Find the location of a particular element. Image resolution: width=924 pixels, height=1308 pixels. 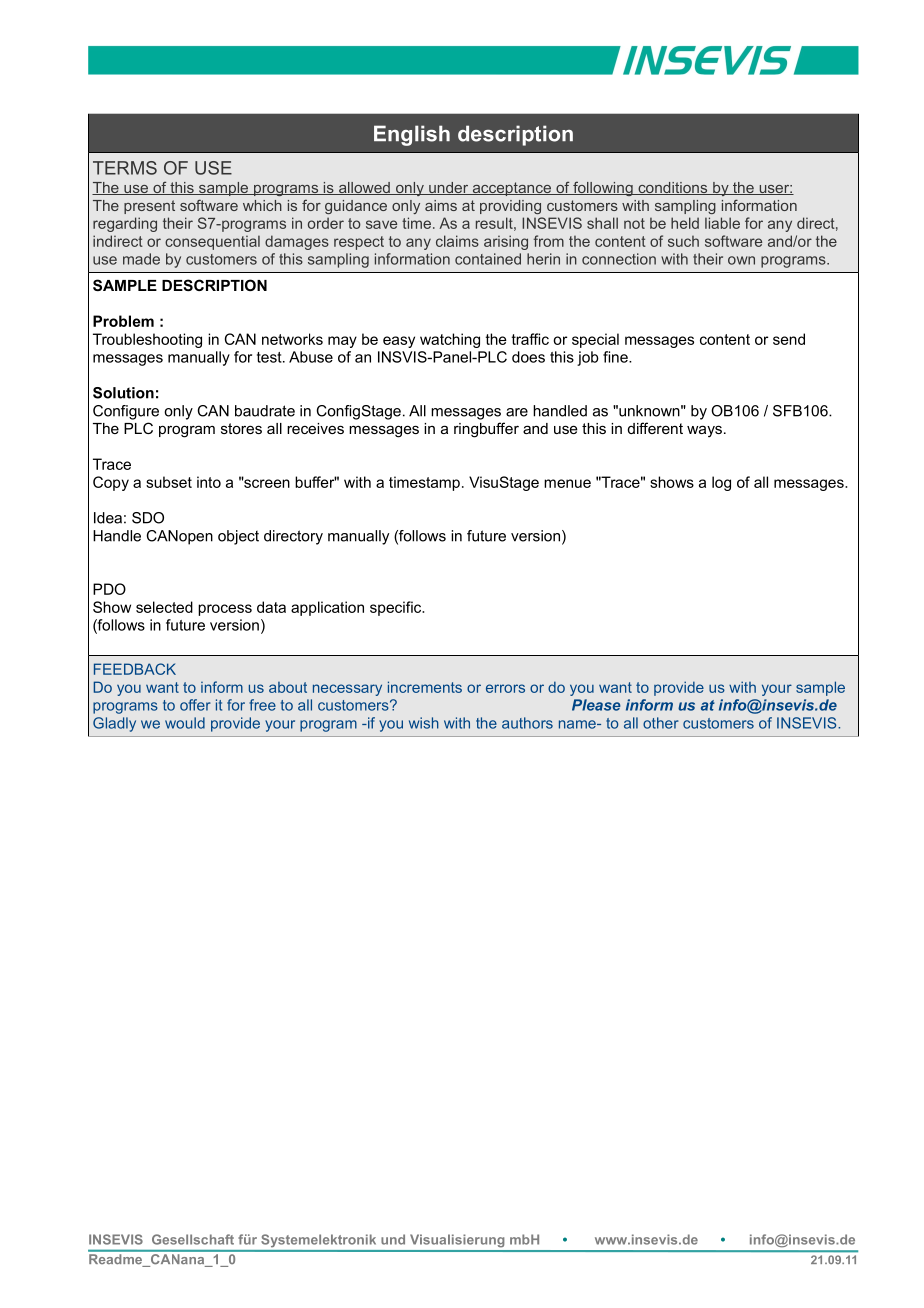

present is located at coordinates (149, 207).
